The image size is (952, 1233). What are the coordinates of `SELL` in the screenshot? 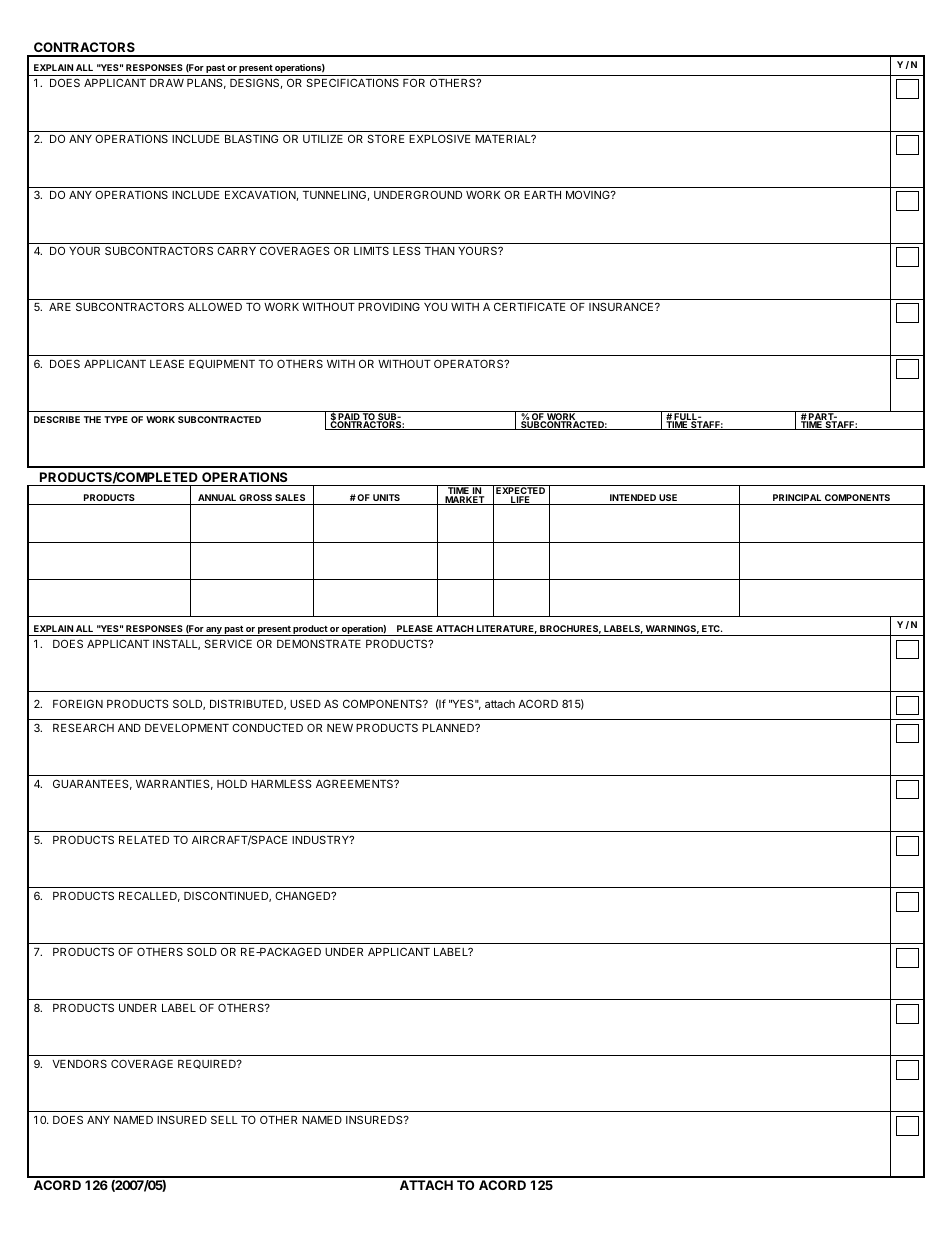 It's located at (224, 1119).
